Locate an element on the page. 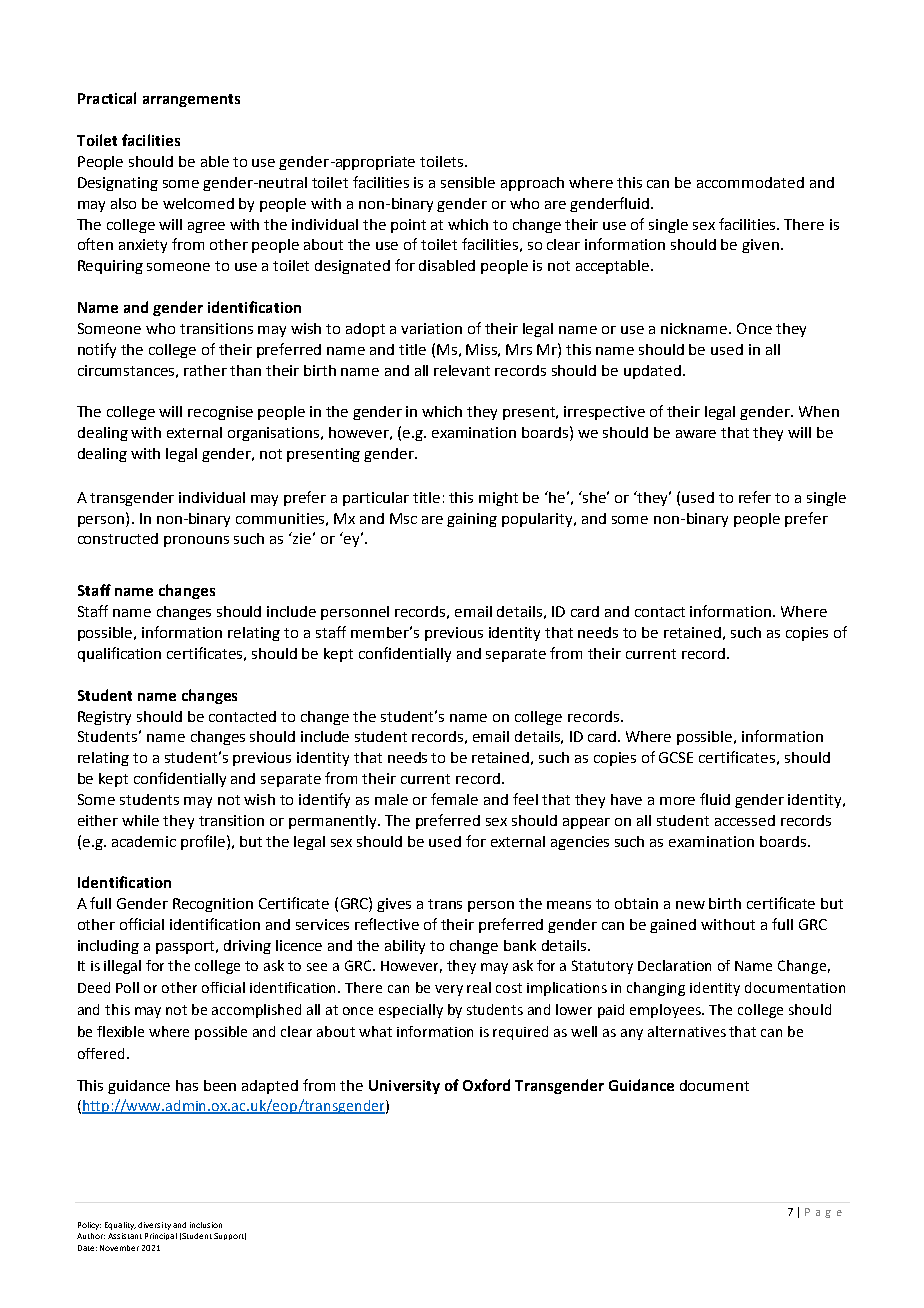  gaining is located at coordinates (472, 520).
